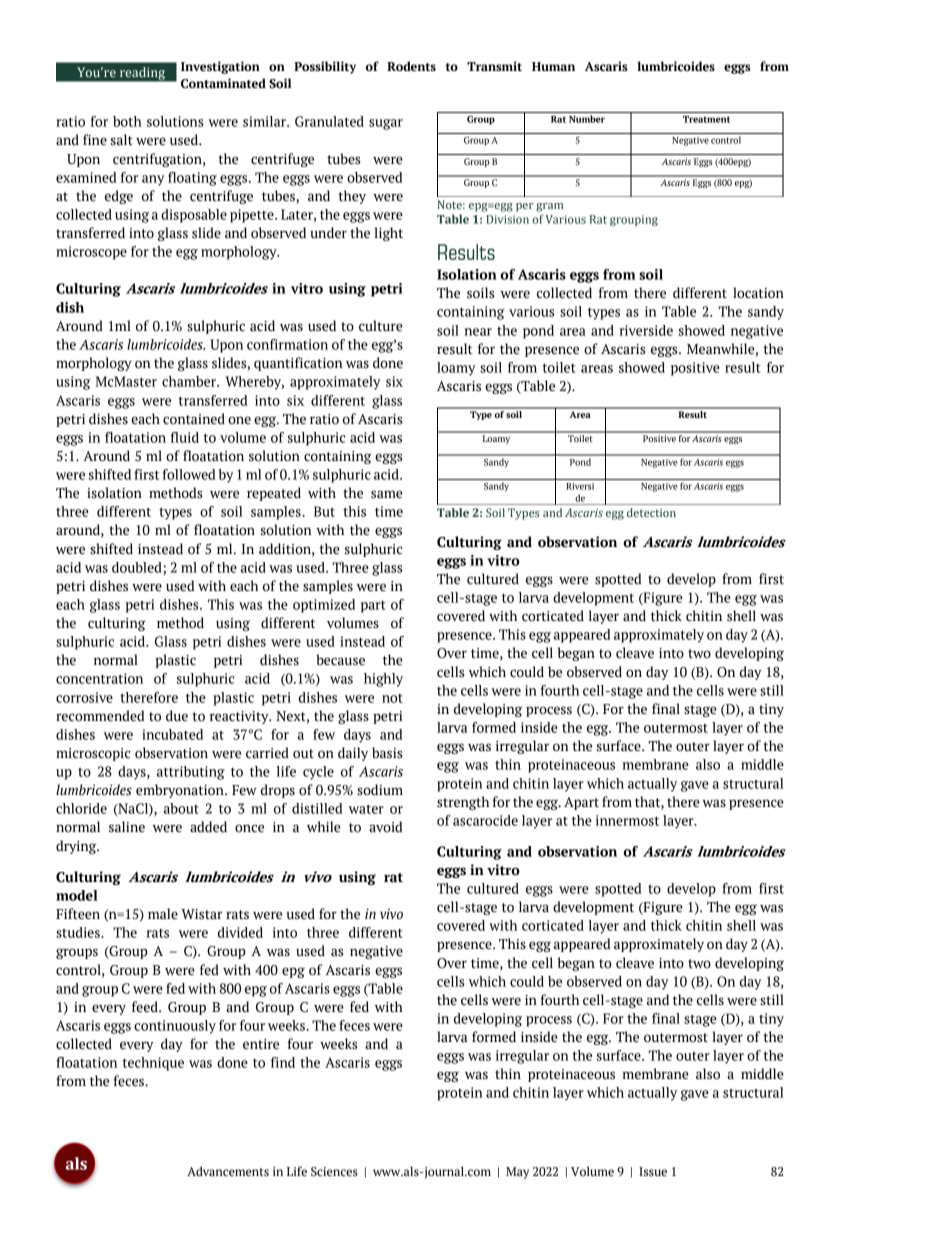 Image resolution: width=952 pixels, height=1233 pixels. What do you see at coordinates (706, 119) in the page?
I see `Treatment` at bounding box center [706, 119].
